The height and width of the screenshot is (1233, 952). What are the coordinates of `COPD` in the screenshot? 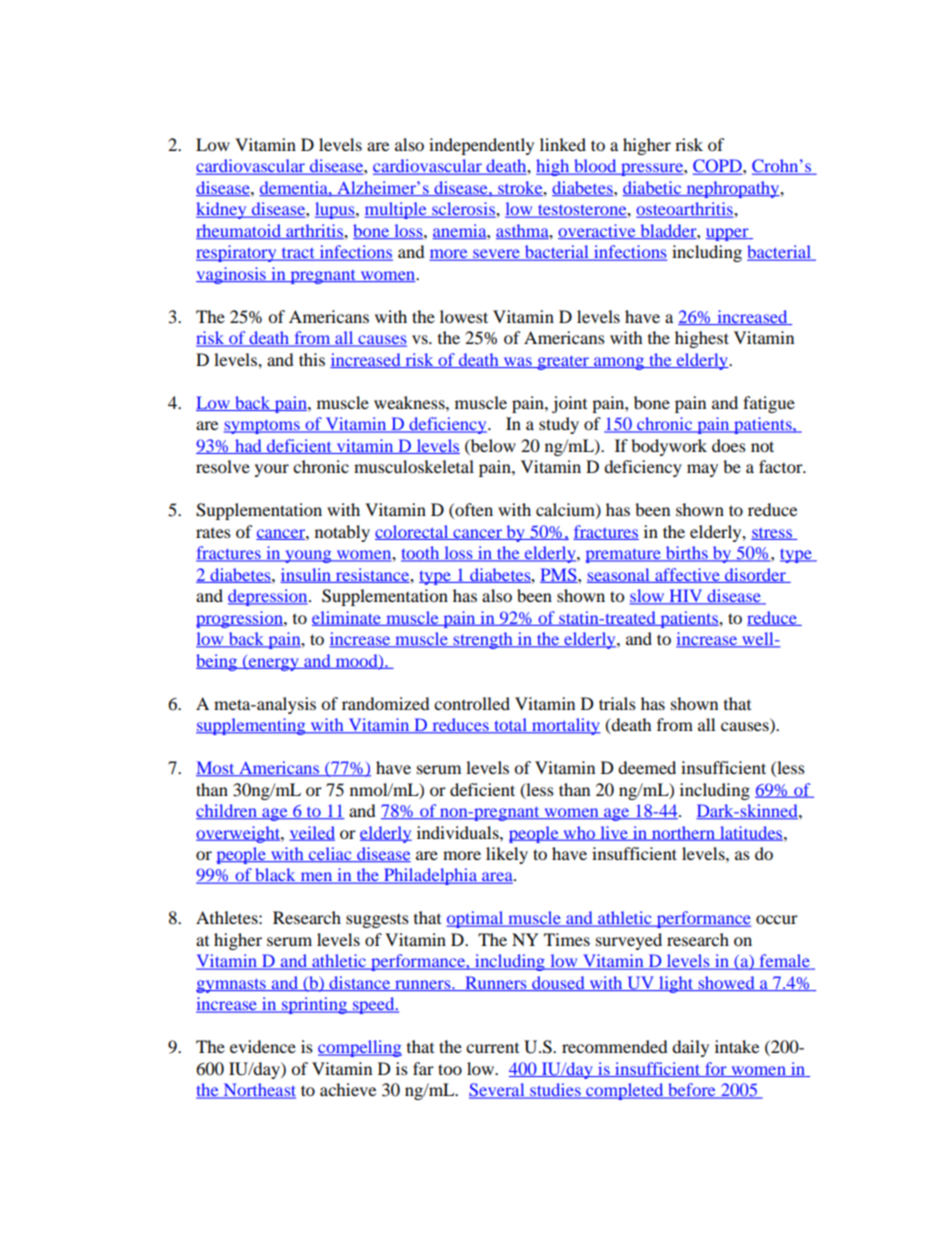 It's located at (718, 167).
